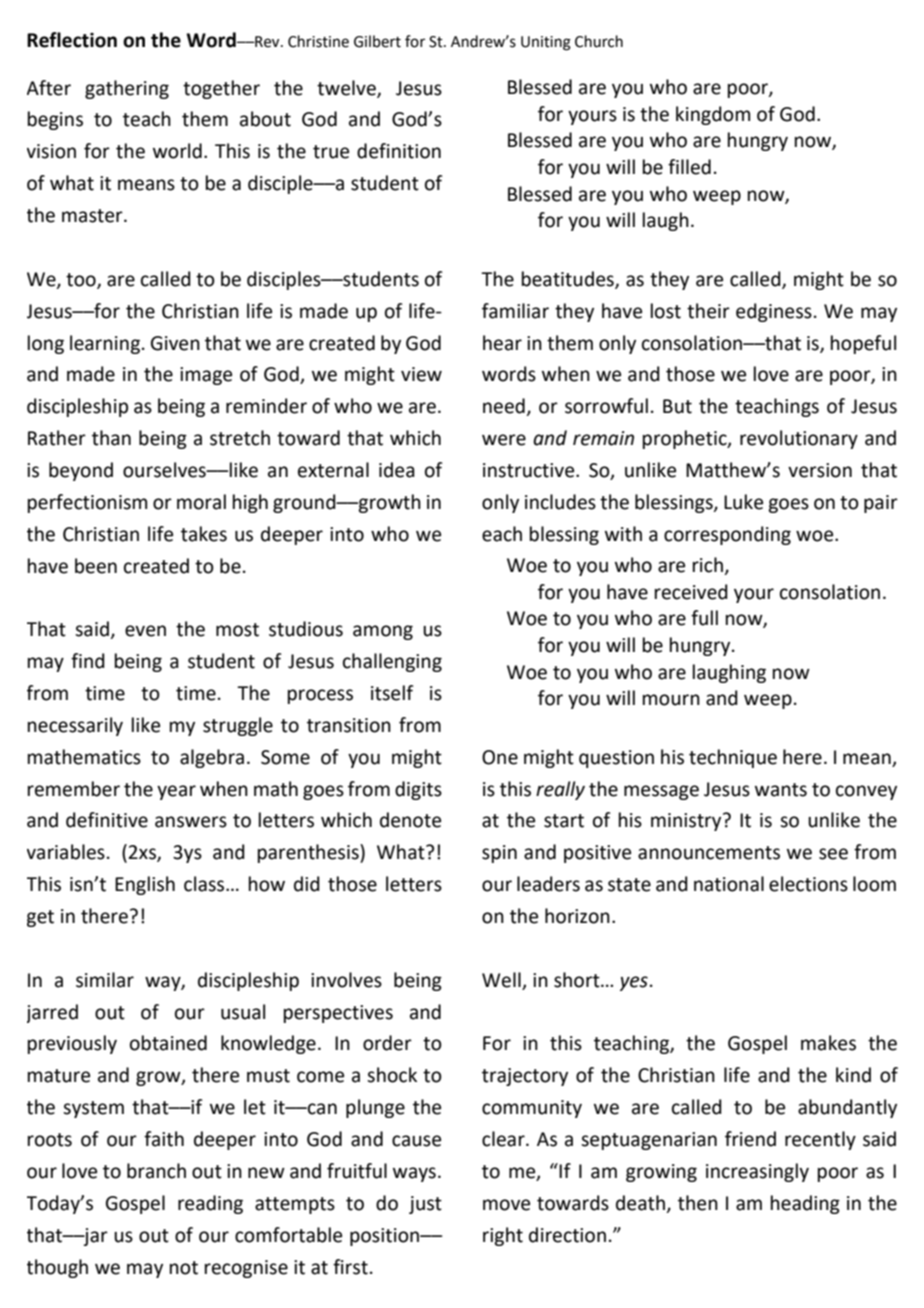 Image resolution: width=924 pixels, height=1308 pixels. Describe the element at coordinates (774, 312) in the screenshot. I see `edginess` at that location.
